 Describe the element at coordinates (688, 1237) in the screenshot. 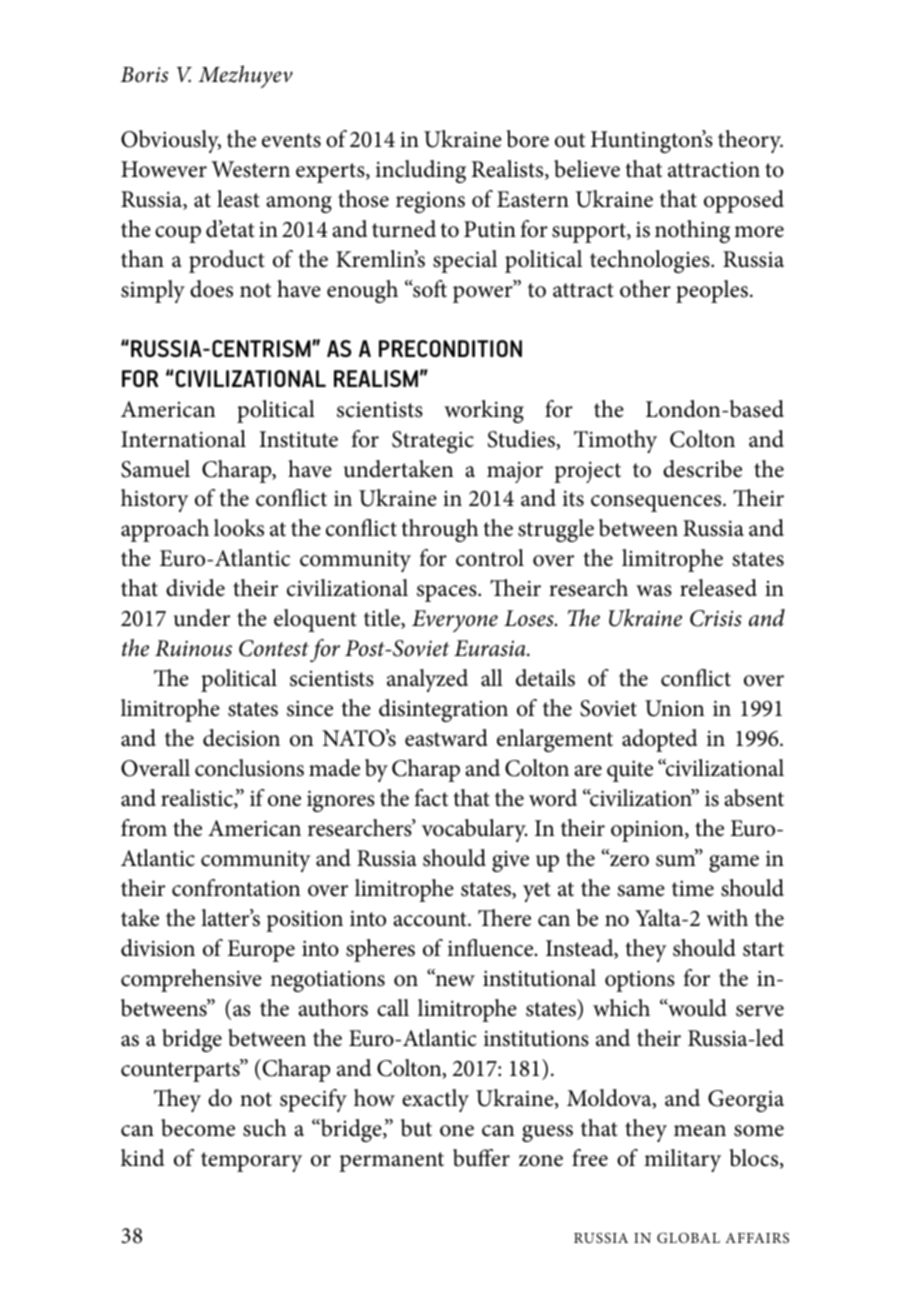

I see `GLOBAL` at that location.
